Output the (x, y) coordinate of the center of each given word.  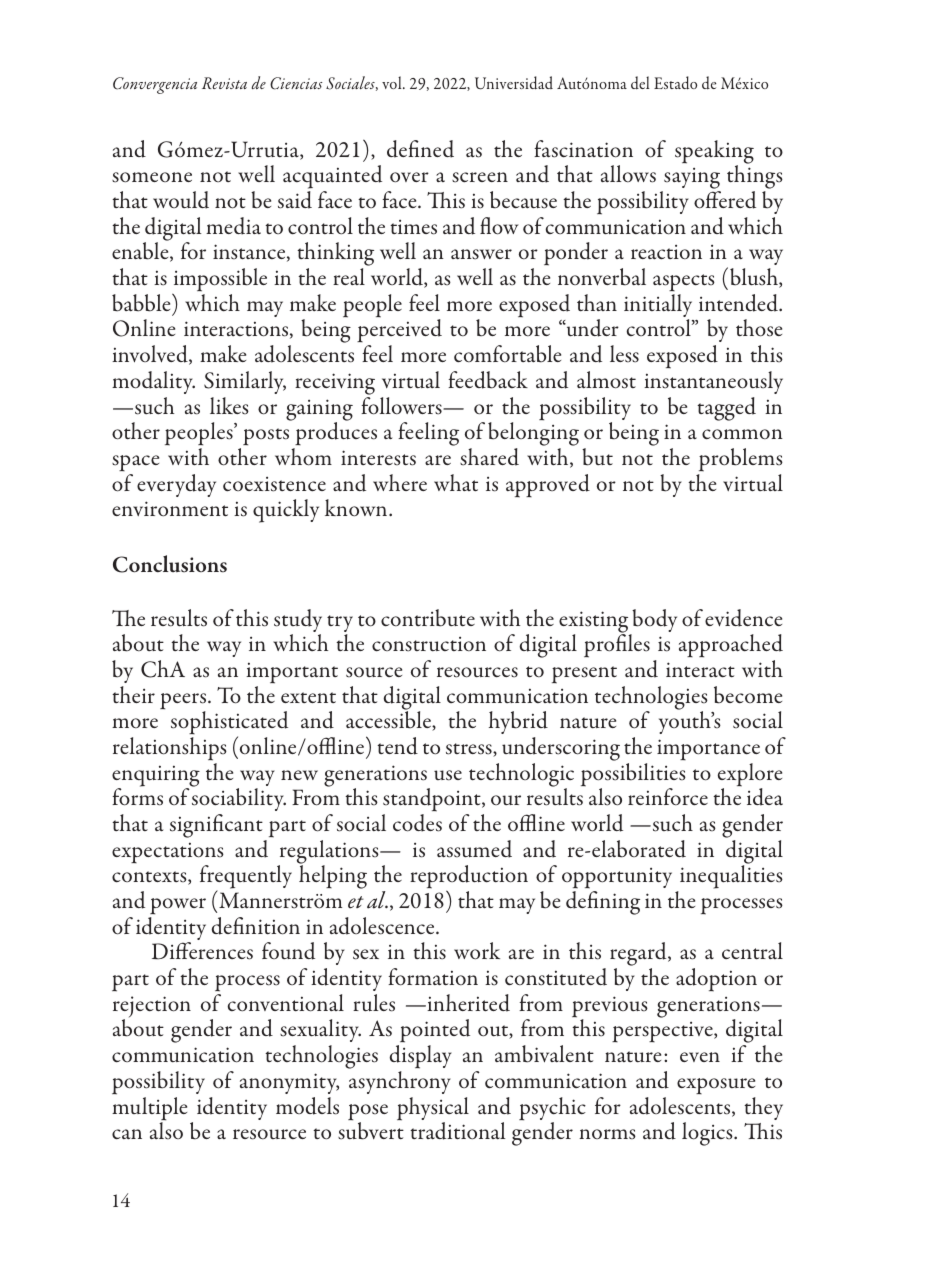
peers (184, 702)
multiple (149, 1110)
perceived (399, 332)
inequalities (730, 877)
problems (741, 460)
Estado (675, 83)
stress (470, 750)
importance (708, 750)
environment (170, 509)
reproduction (469, 878)
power (178, 906)
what (456, 483)
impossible (219, 281)
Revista (224, 83)
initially (658, 307)
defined (420, 149)
